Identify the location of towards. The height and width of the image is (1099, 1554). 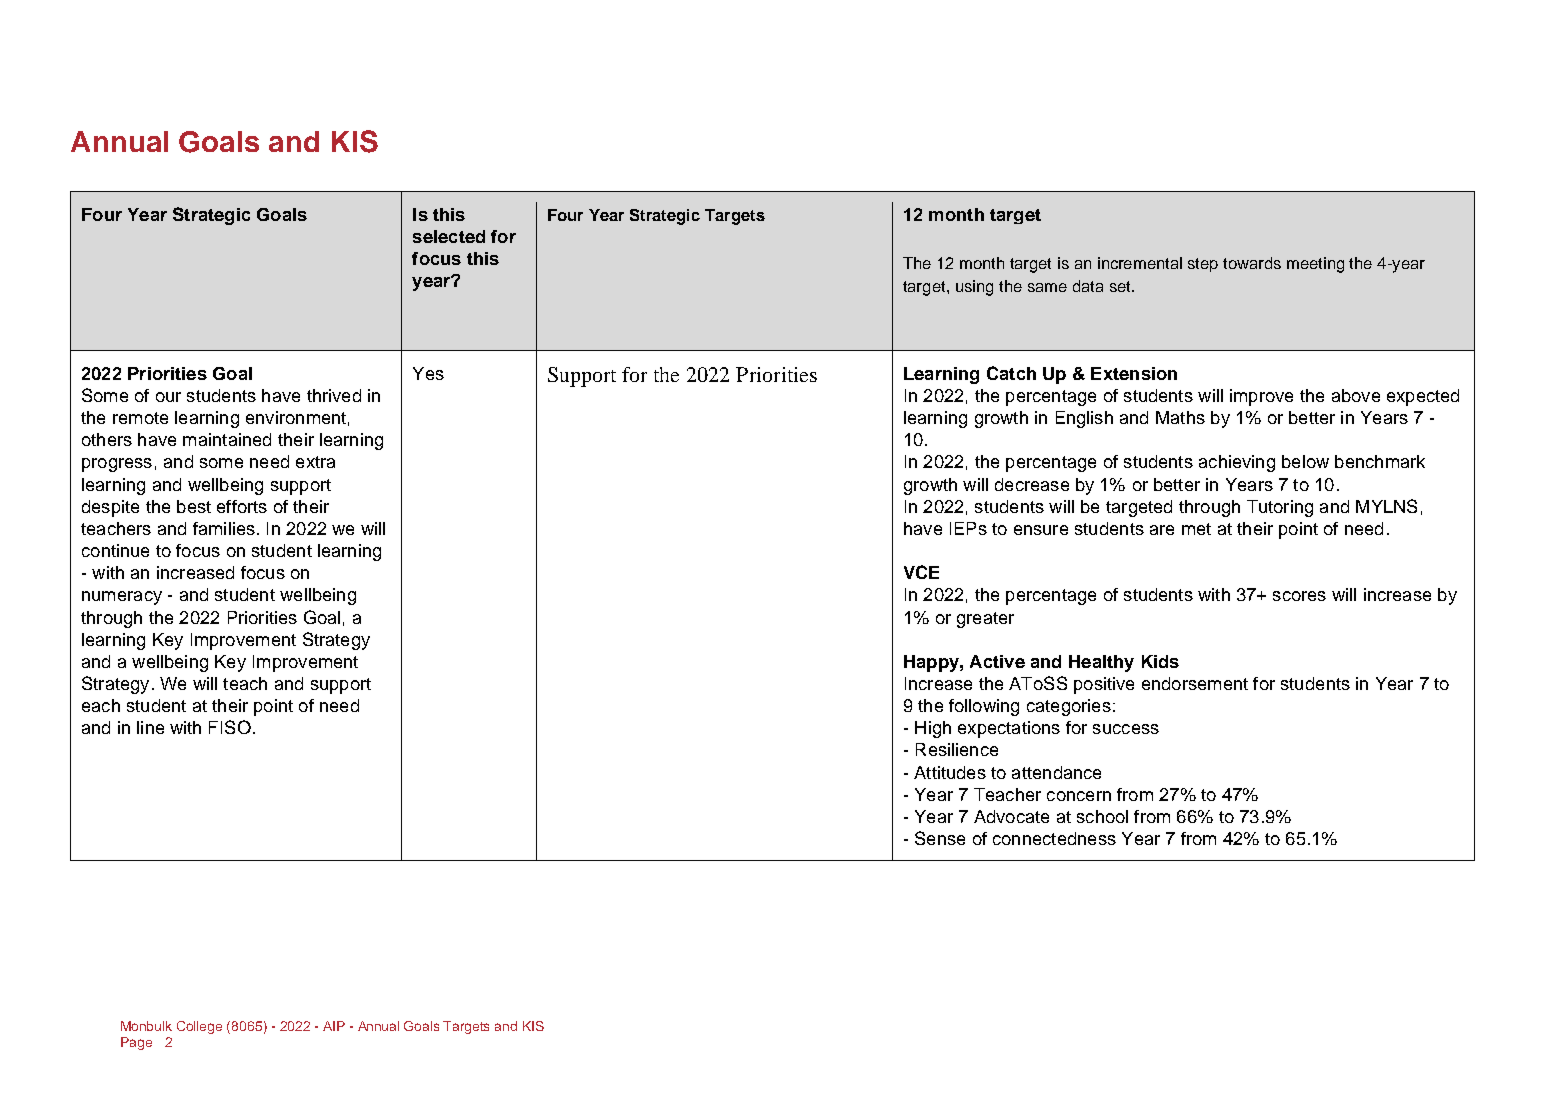
(1252, 263).
